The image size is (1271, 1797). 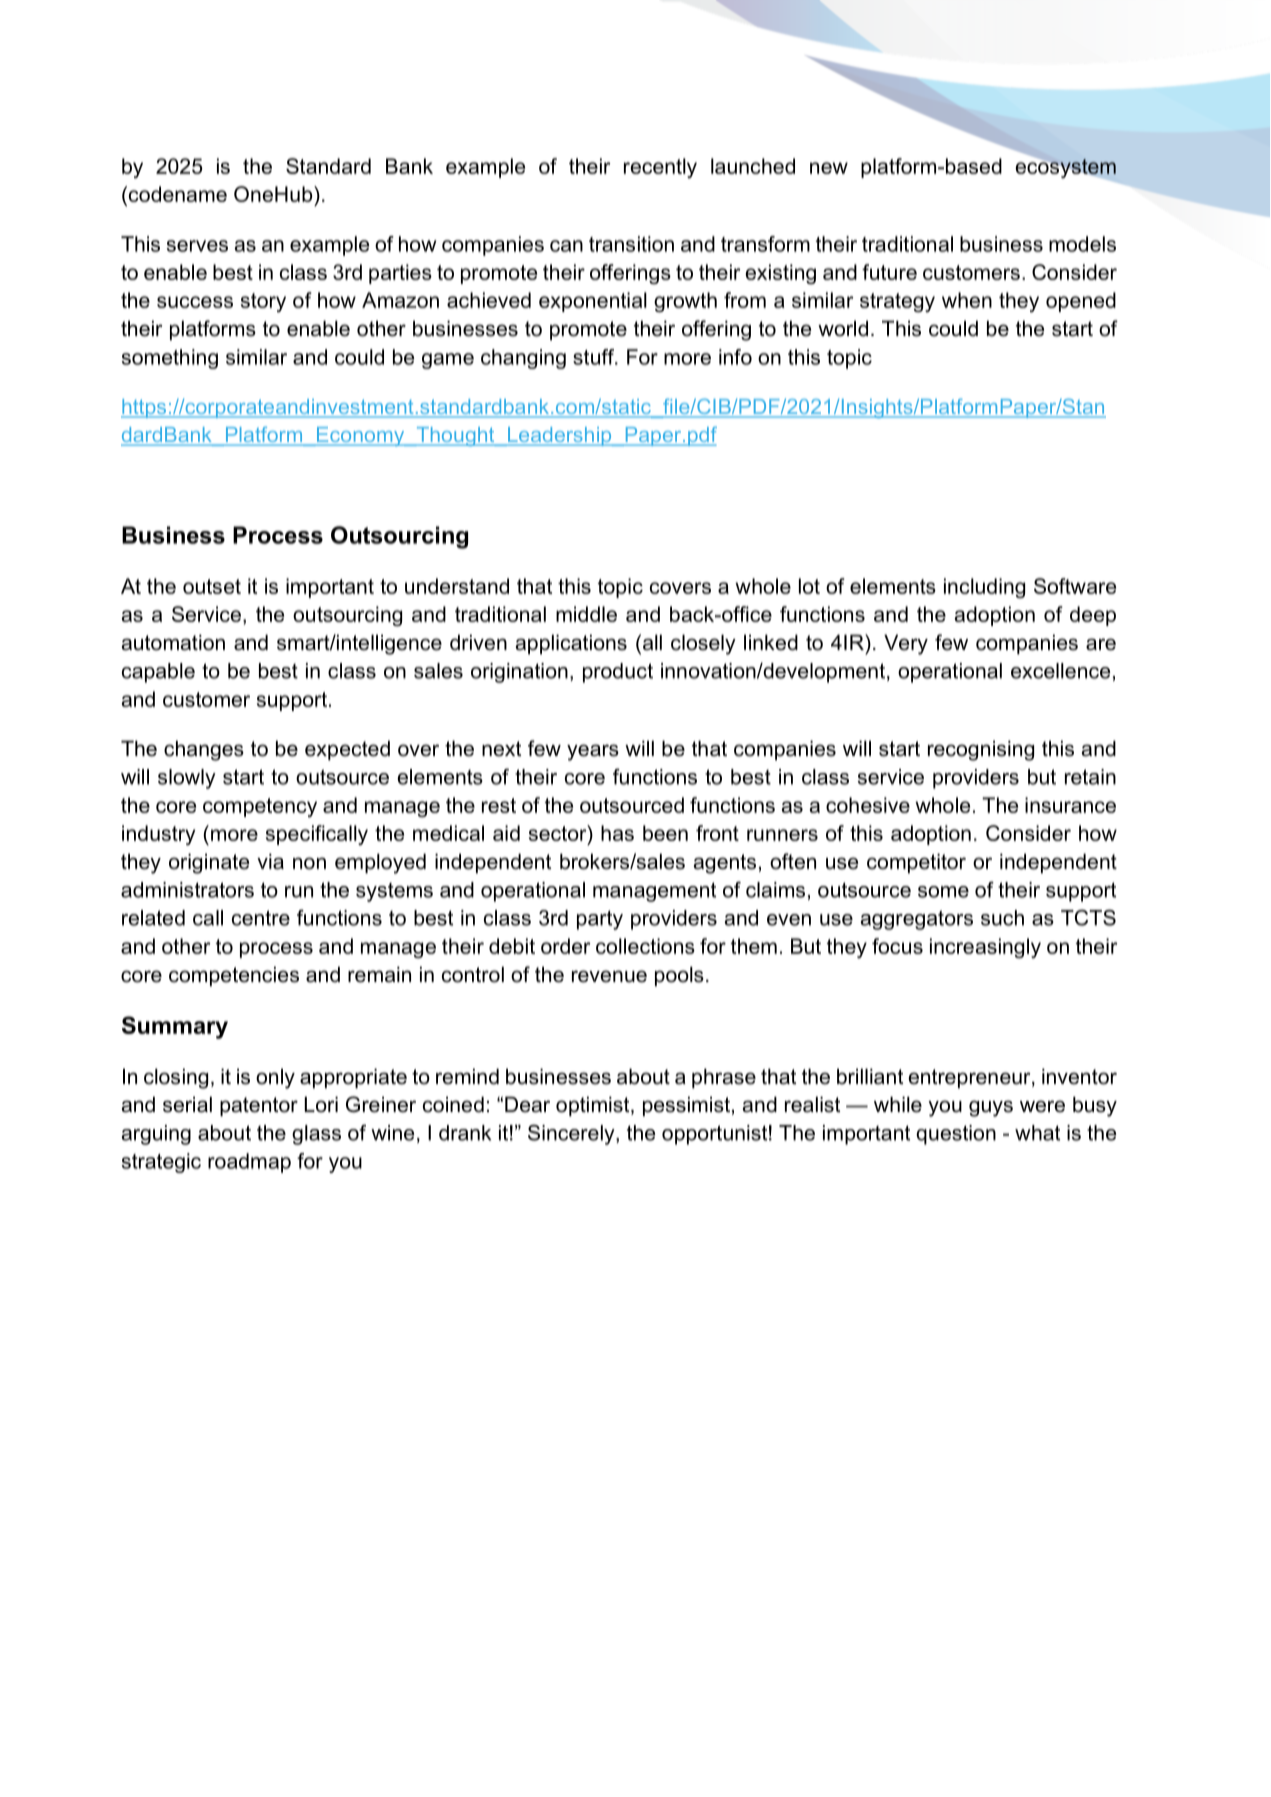 I want to click on question, so click(x=956, y=1135).
